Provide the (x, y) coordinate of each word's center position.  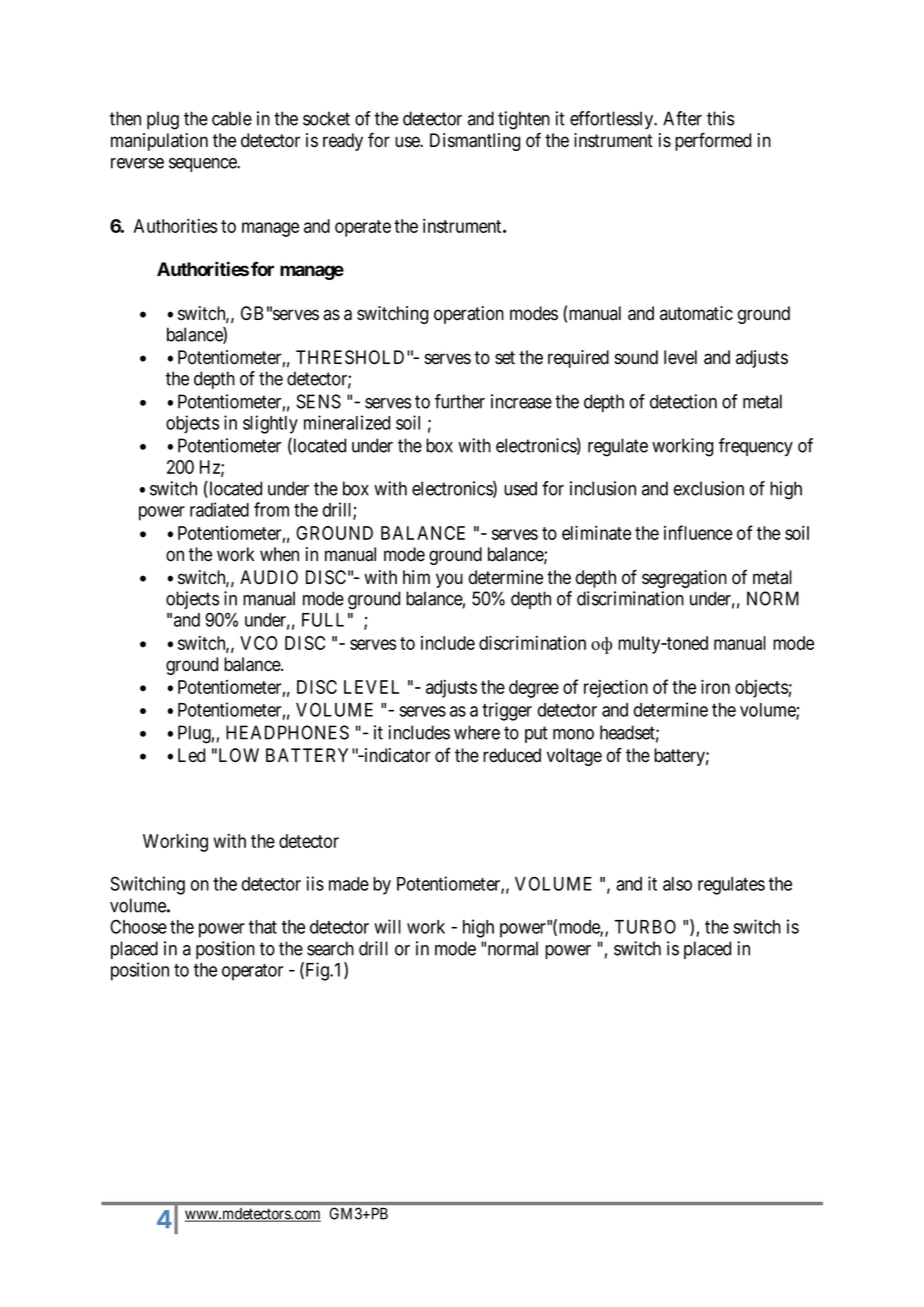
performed (713, 141)
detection (683, 401)
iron (715, 686)
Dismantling (475, 142)
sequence (203, 165)
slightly (270, 424)
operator (252, 972)
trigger (507, 711)
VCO (258, 643)
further (460, 401)
